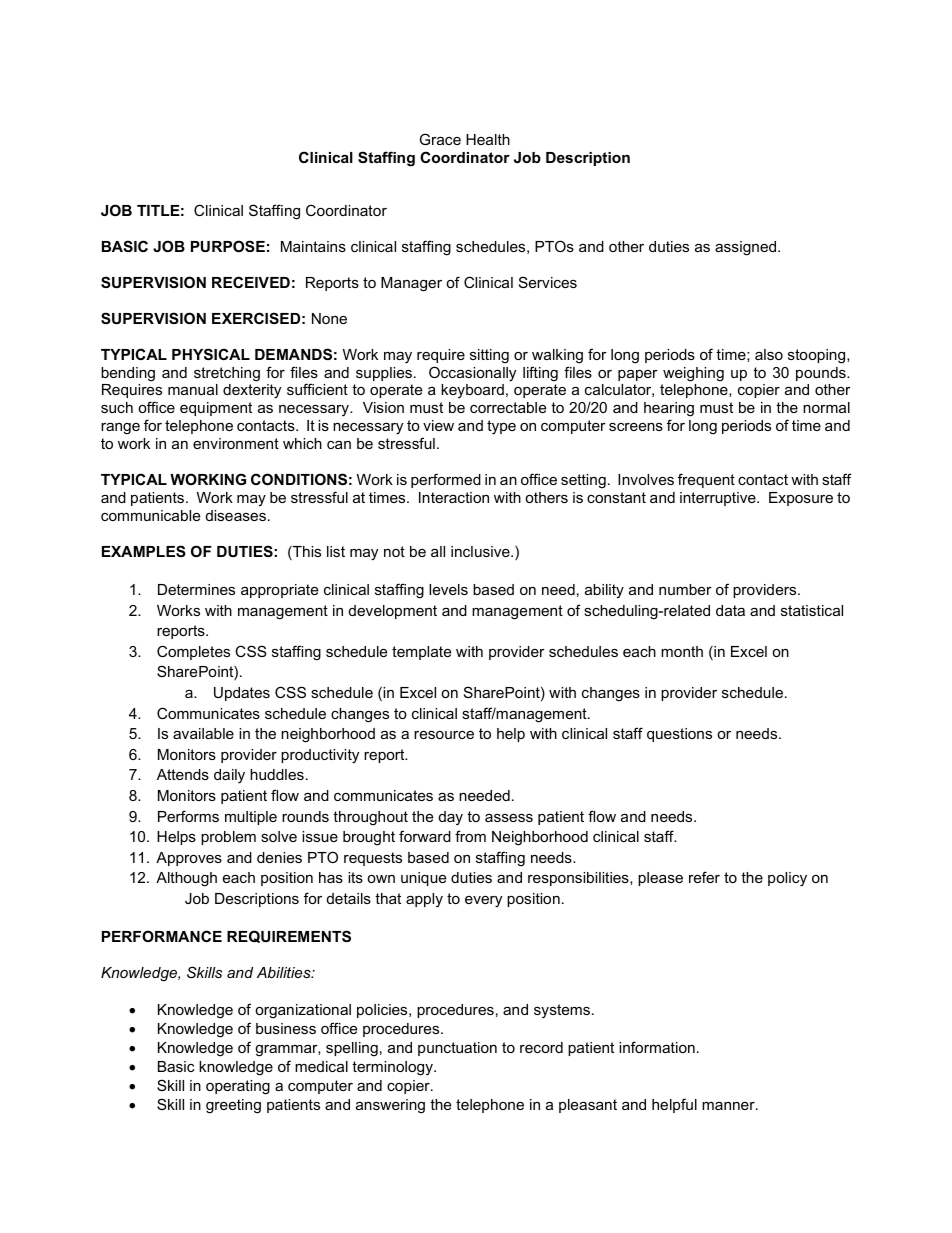 Image resolution: width=952 pixels, height=1233 pixels. Describe the element at coordinates (488, 139) in the screenshot. I see `Health` at that location.
